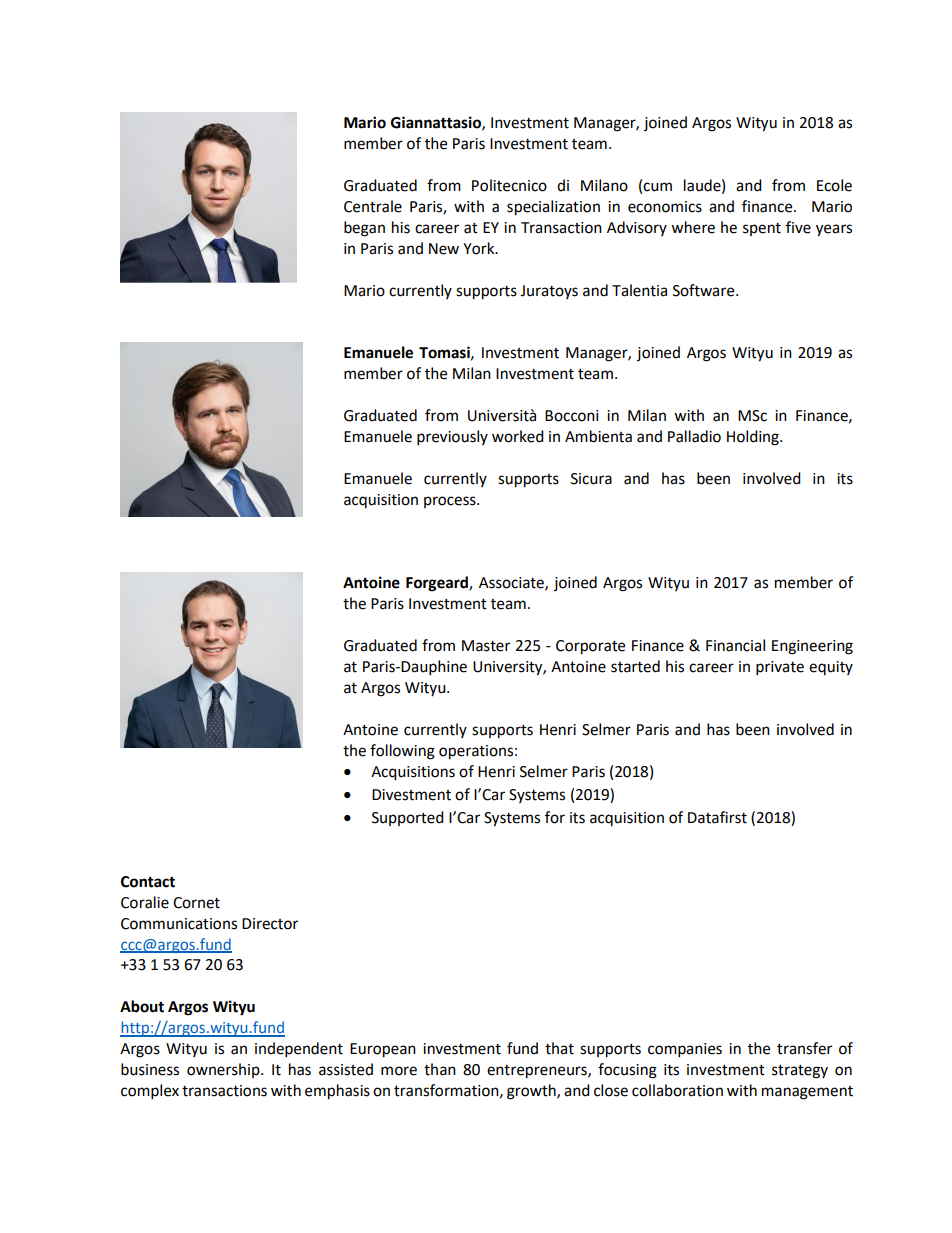 Image resolution: width=952 pixels, height=1233 pixels. I want to click on spent, so click(762, 229).
